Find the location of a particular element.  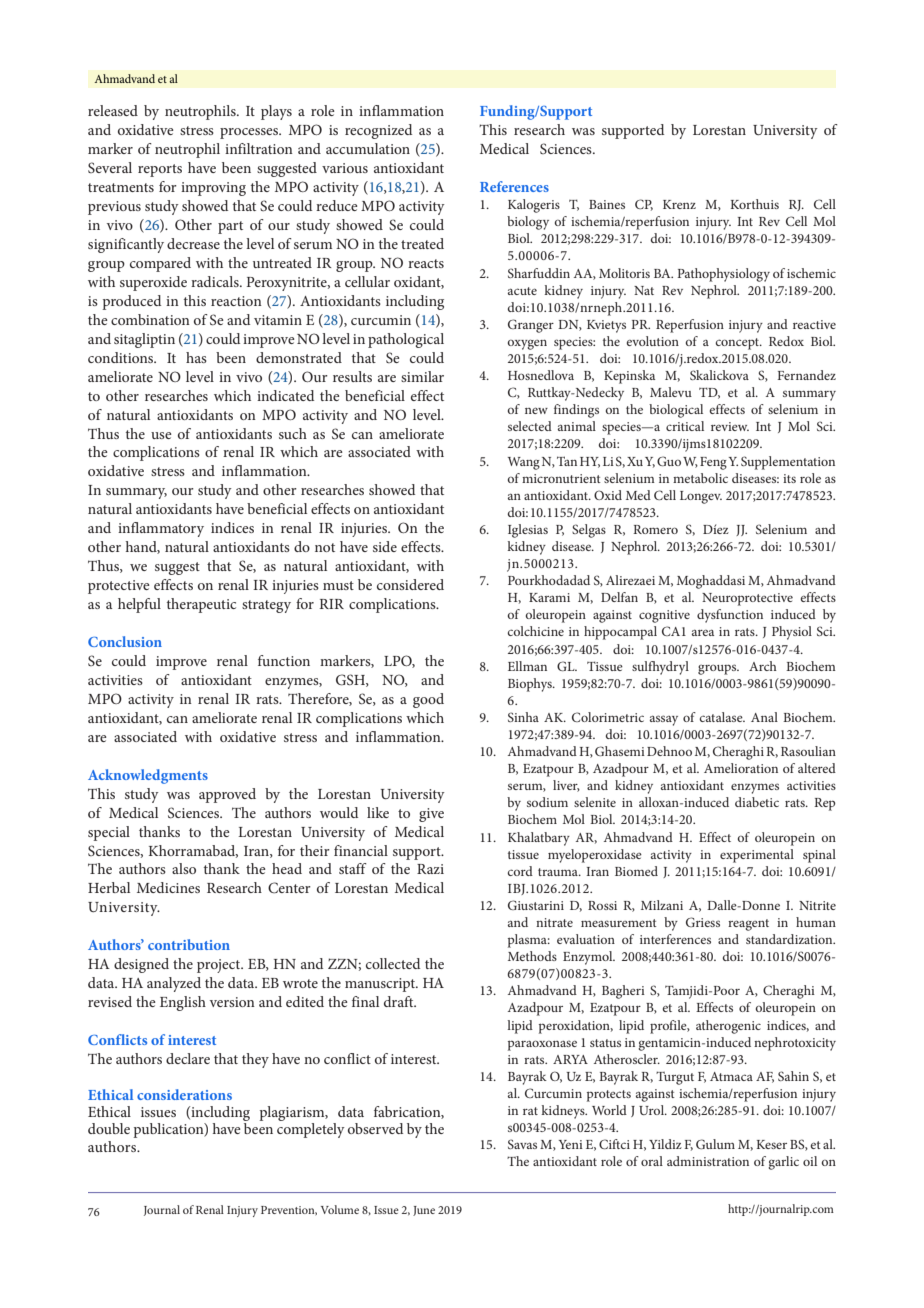

June is located at coordinates (424, 1211).
